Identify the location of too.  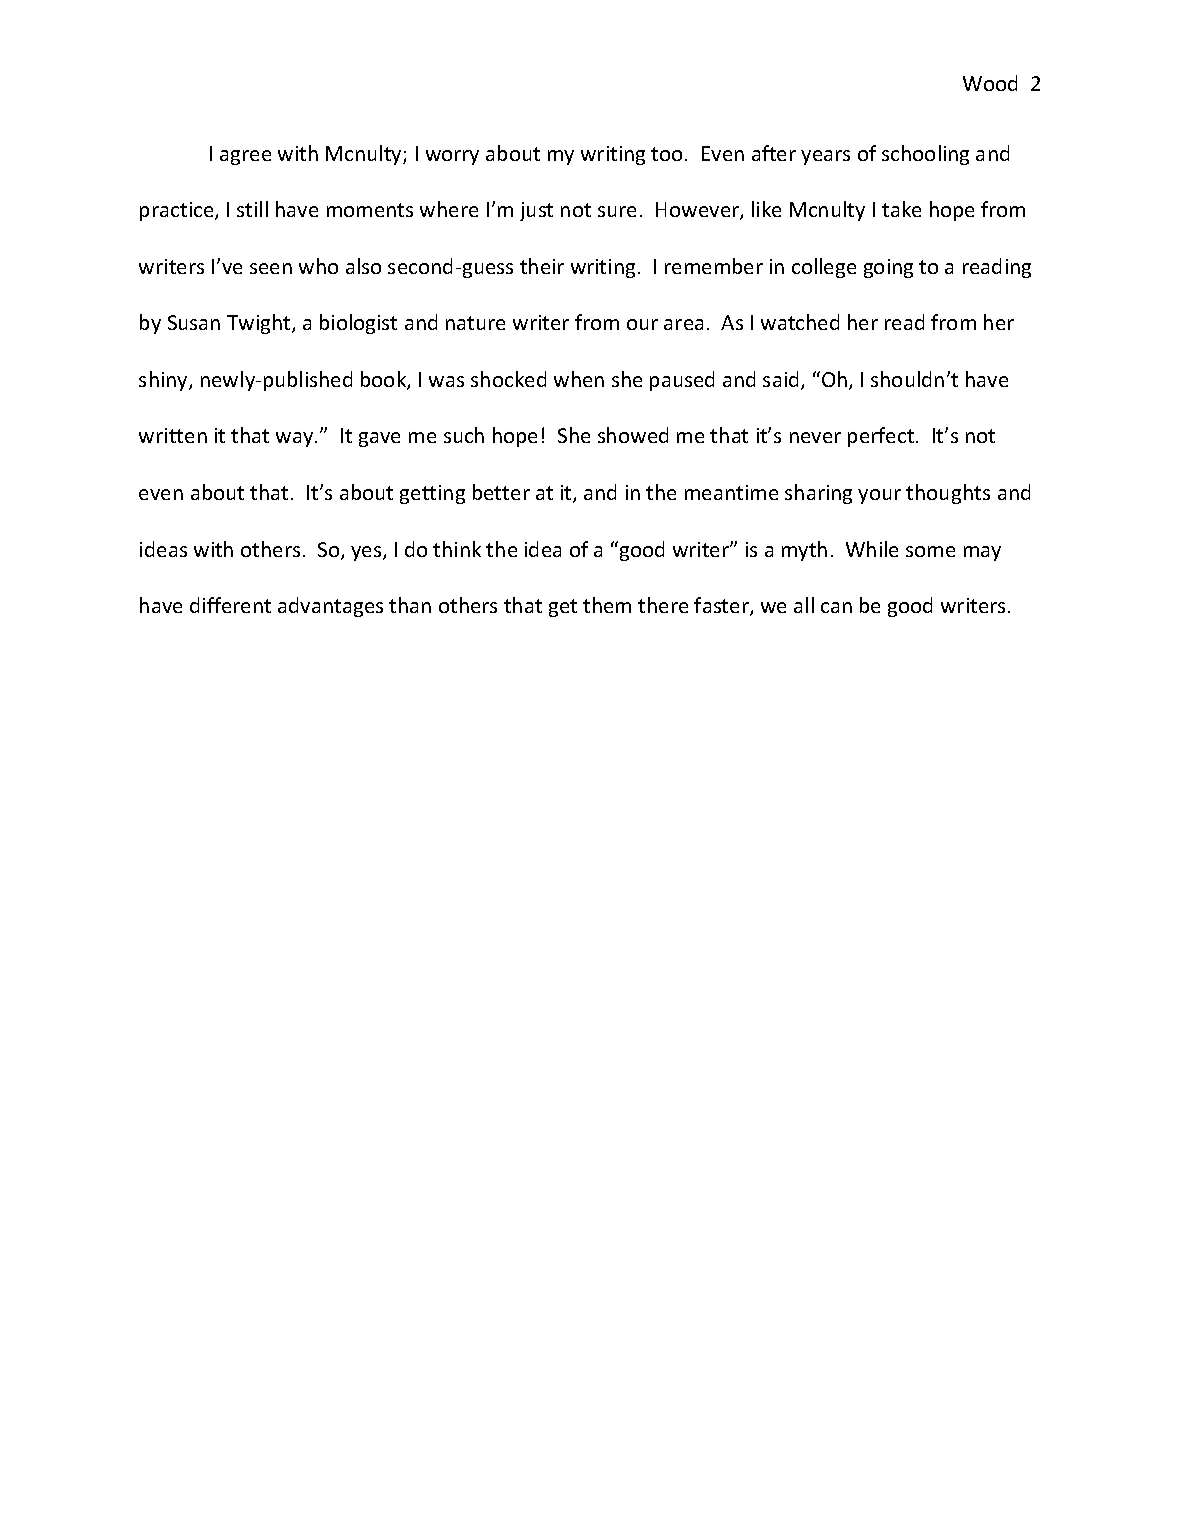
(666, 154).
